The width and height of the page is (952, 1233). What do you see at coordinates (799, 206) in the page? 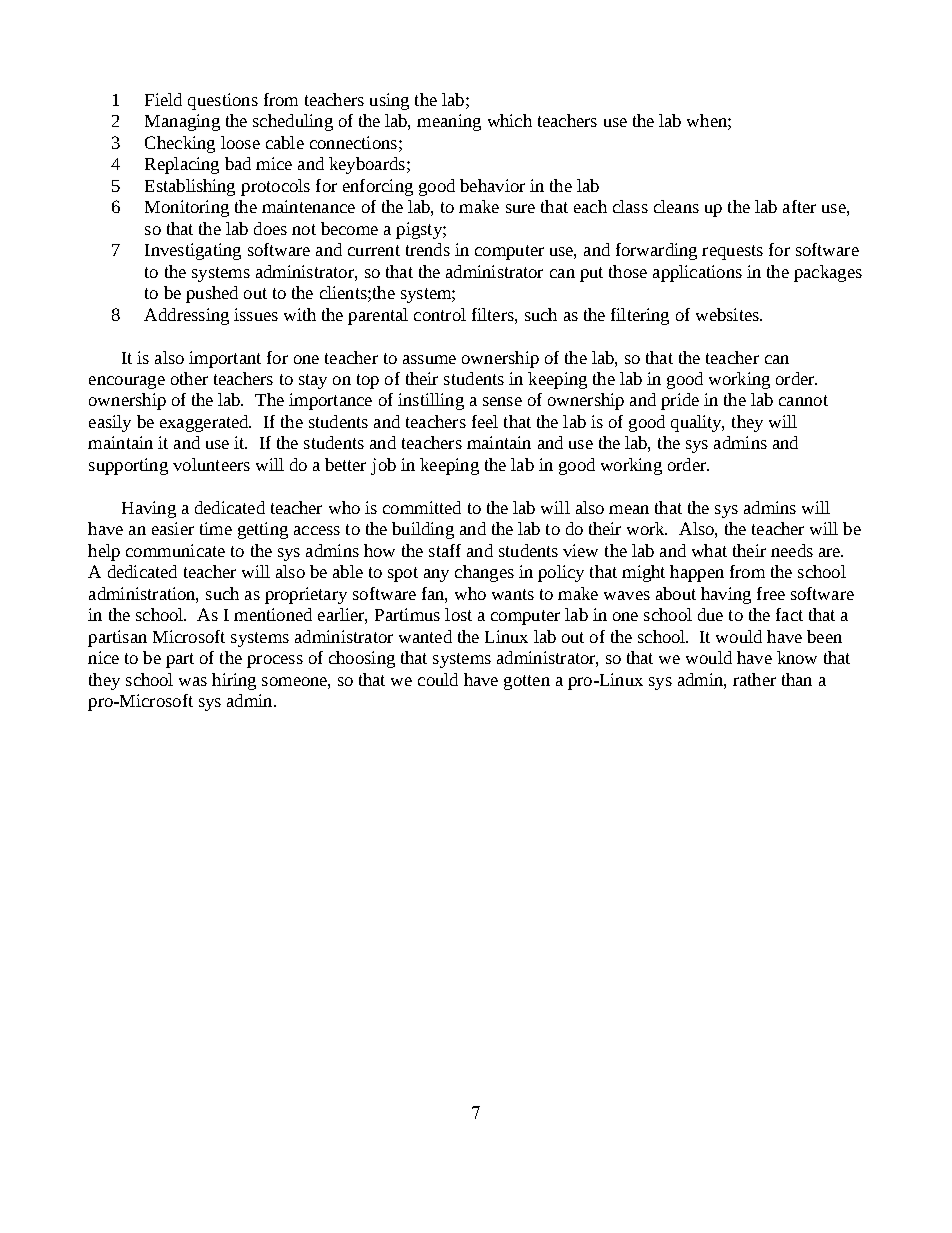
I see `after` at bounding box center [799, 206].
